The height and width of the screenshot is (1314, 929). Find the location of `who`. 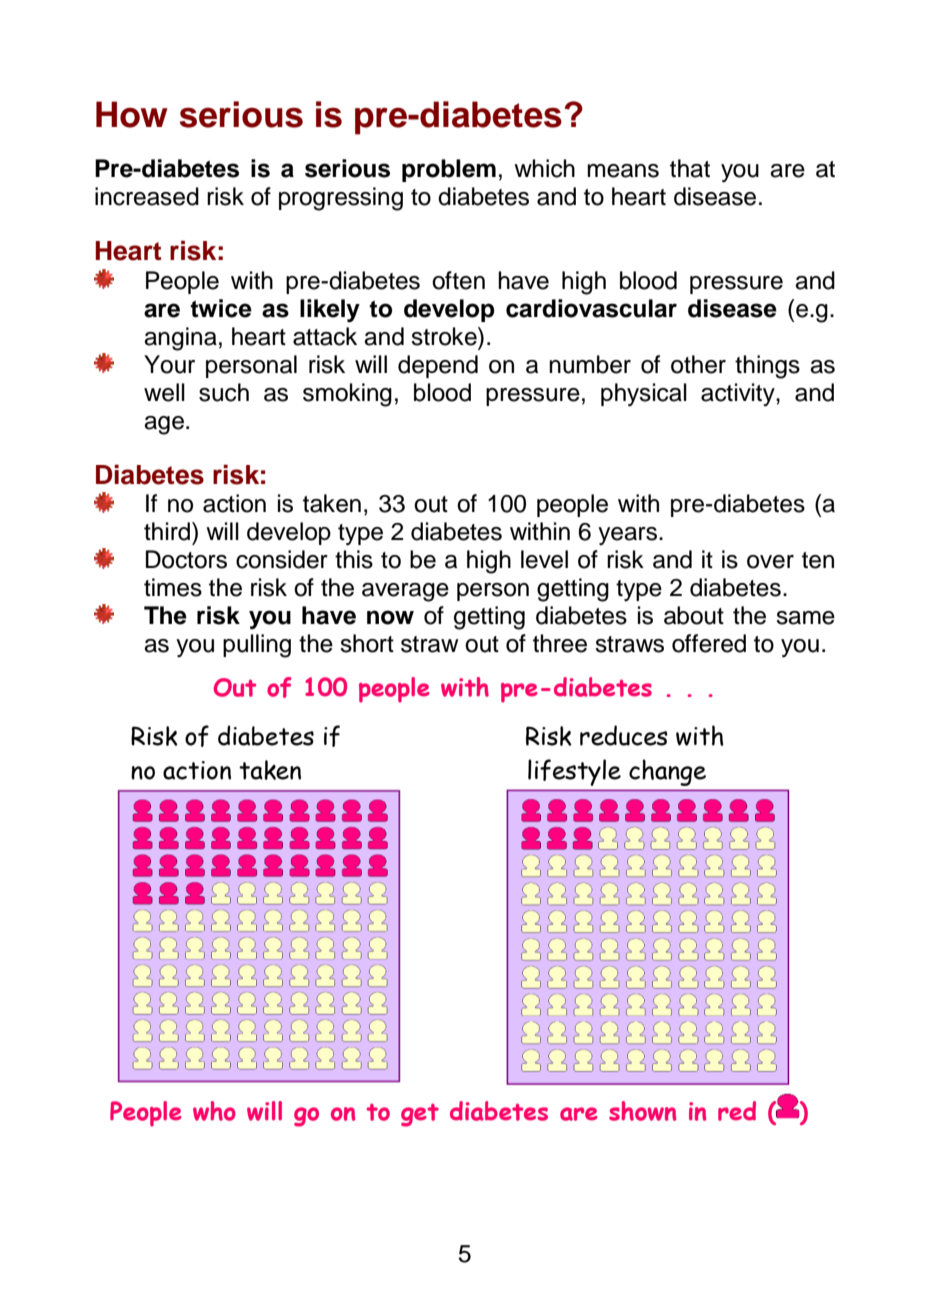

who is located at coordinates (214, 1111).
